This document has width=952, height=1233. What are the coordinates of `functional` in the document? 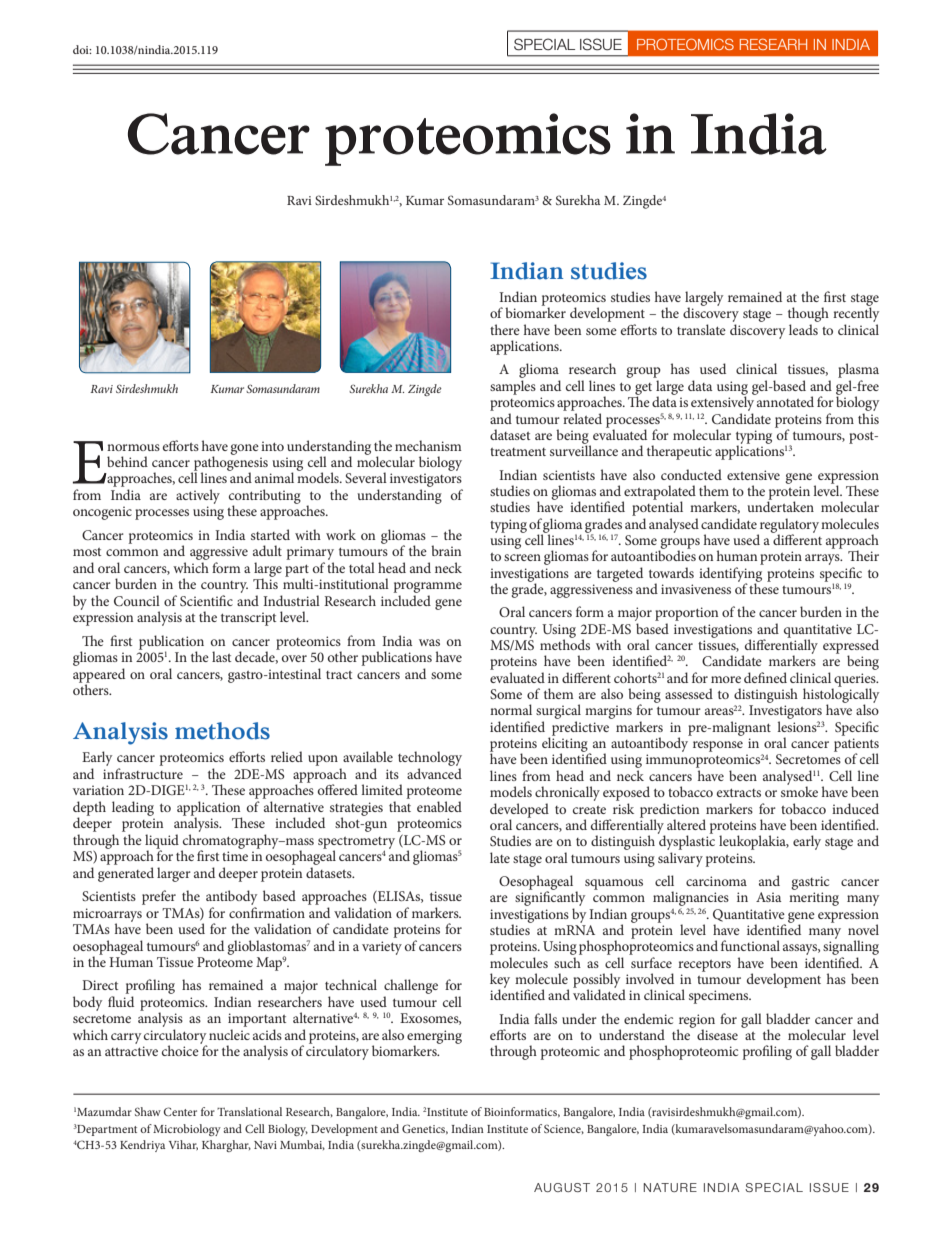 It's located at (750, 945).
